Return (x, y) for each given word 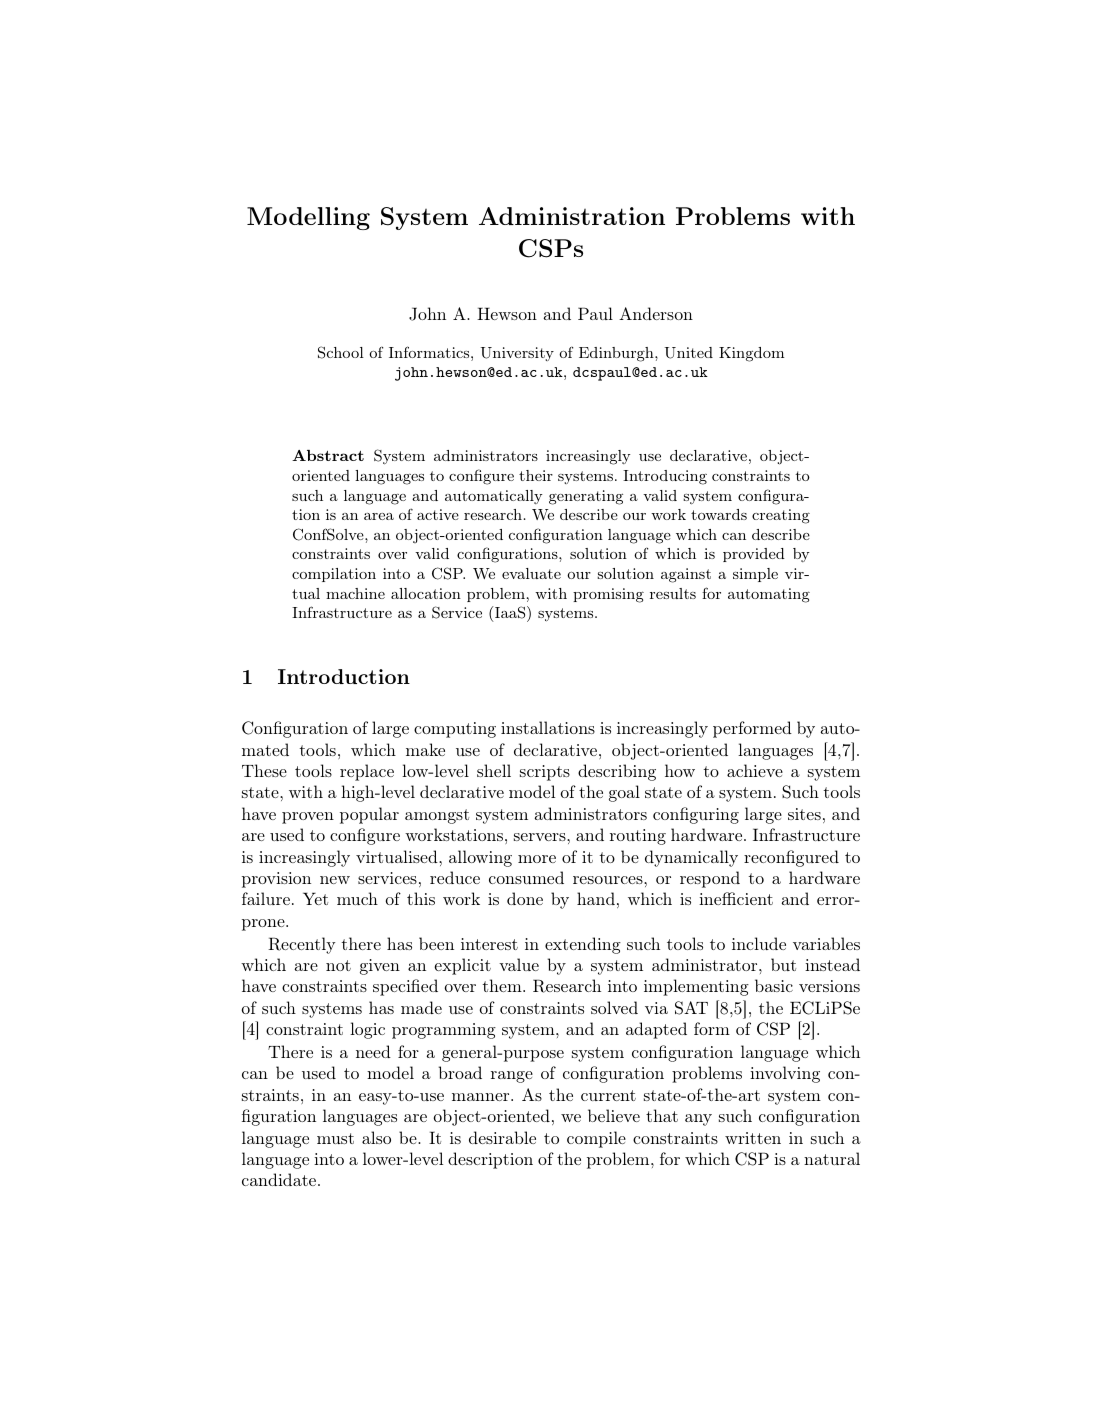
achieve (755, 770)
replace (367, 772)
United (689, 353)
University (517, 354)
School (341, 352)
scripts (545, 773)
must (335, 1138)
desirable (502, 1137)
